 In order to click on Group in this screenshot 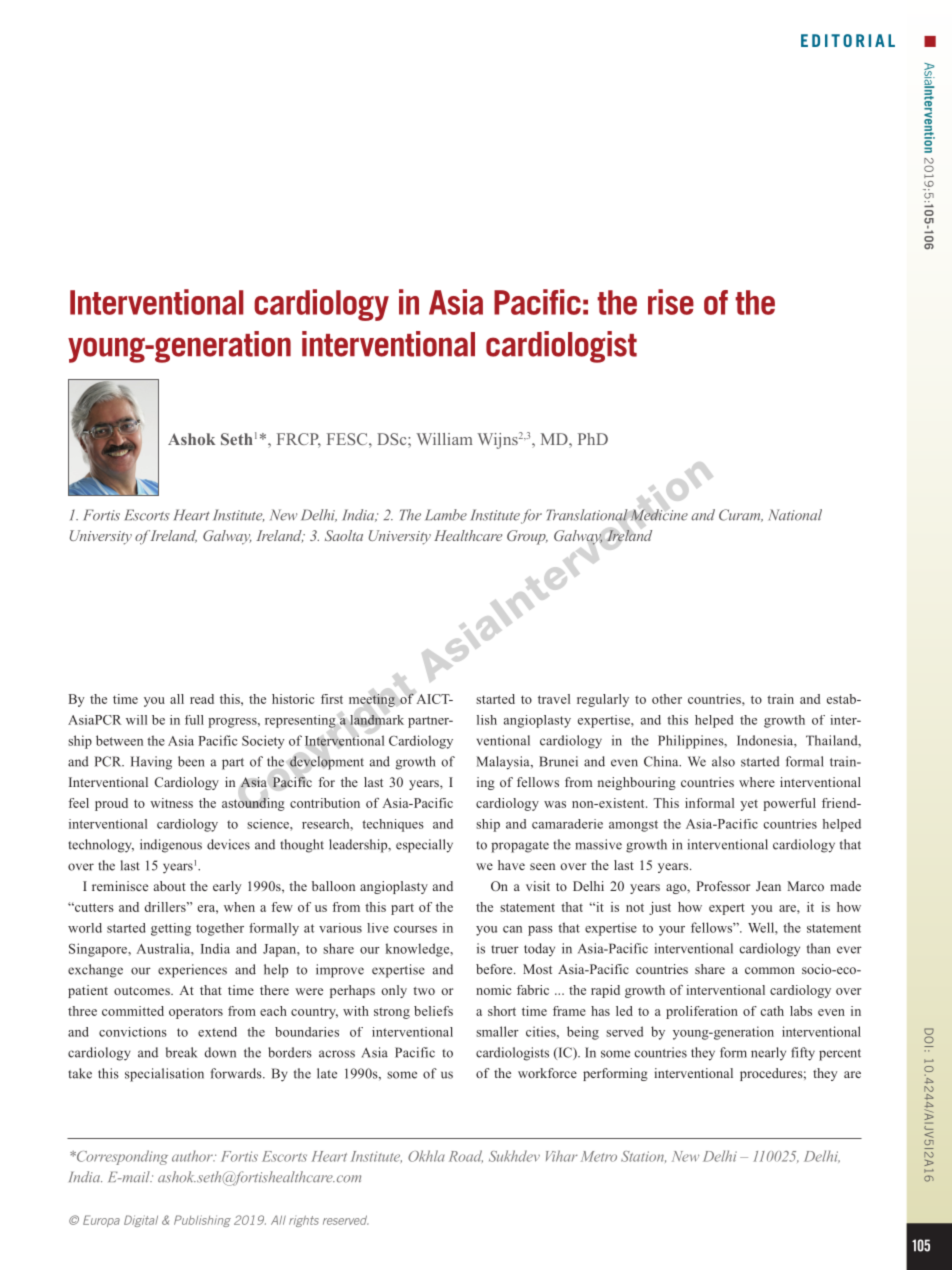, I will do `click(527, 537)`.
